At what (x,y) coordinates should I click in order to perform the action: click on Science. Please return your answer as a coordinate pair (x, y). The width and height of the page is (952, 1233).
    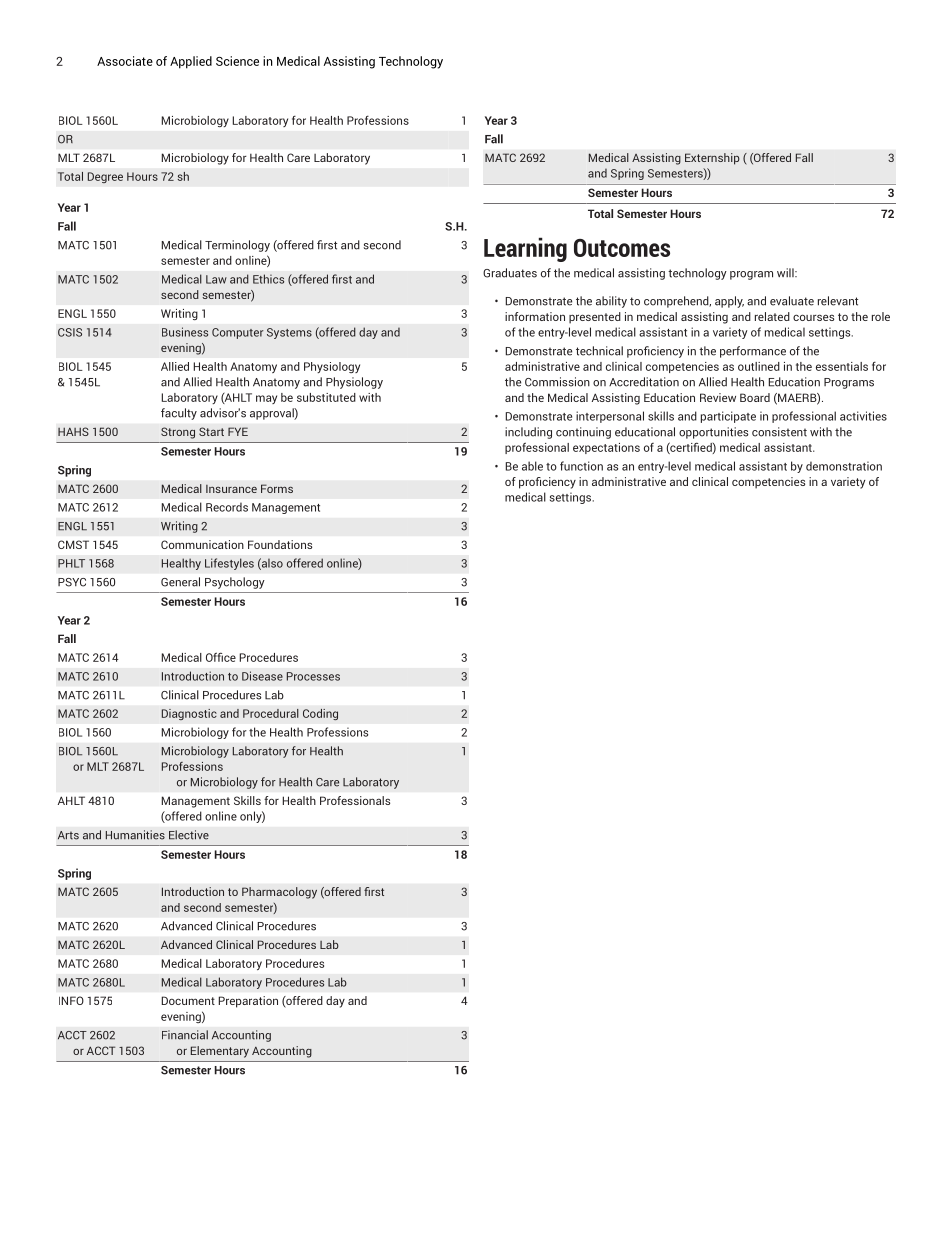
    Looking at the image, I should click on (237, 61).
